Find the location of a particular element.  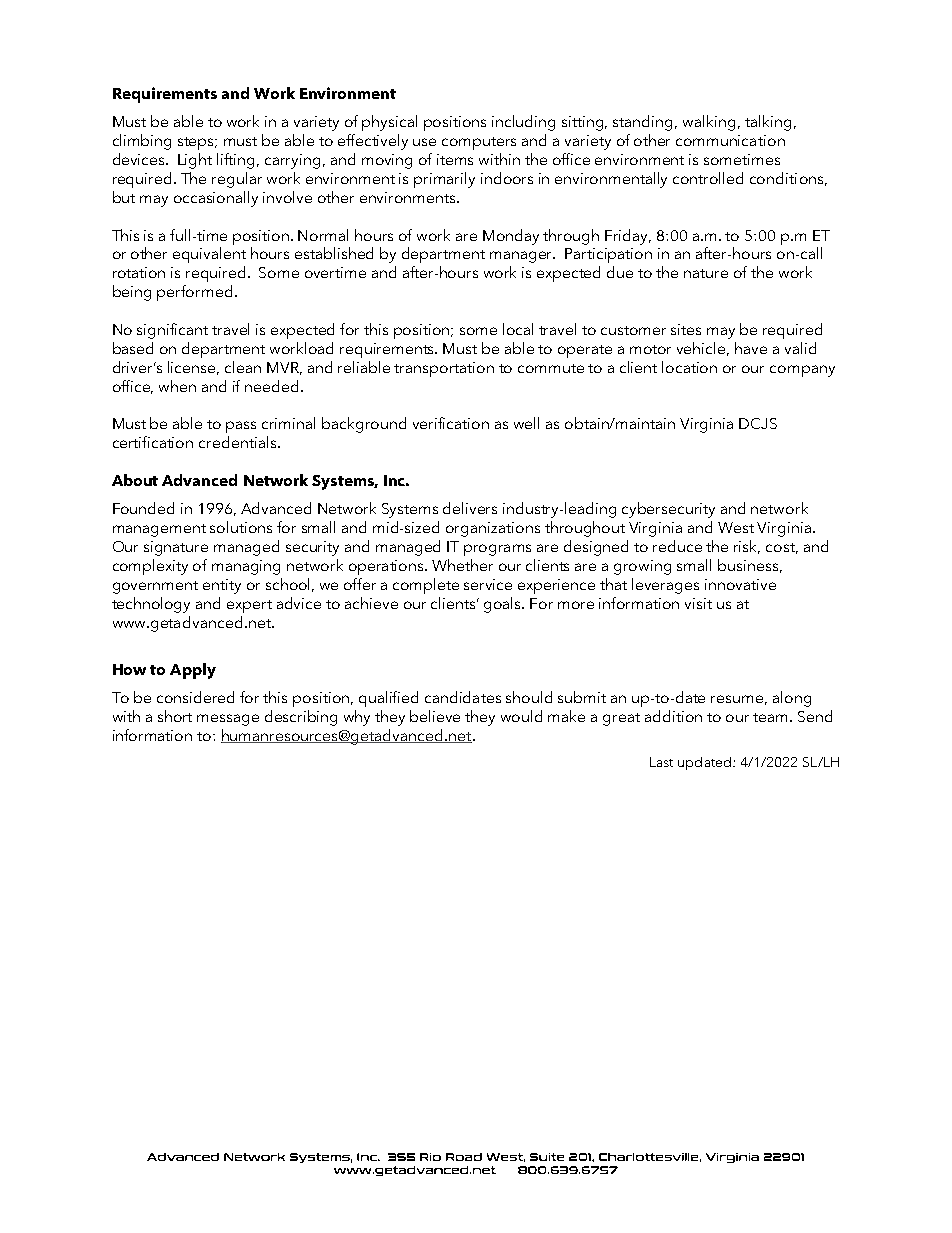

entity is located at coordinates (222, 586).
